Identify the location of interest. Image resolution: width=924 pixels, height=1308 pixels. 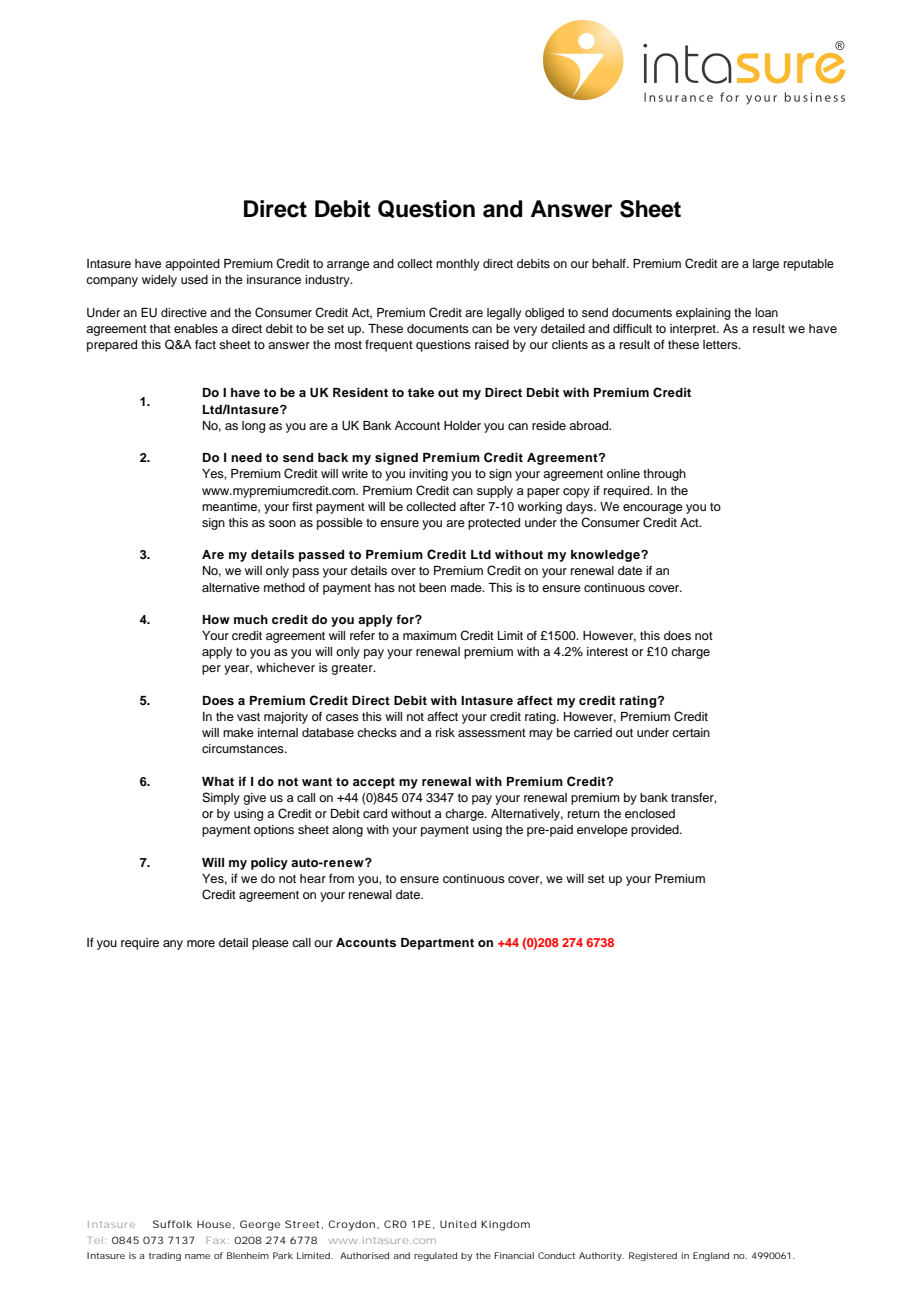
(607, 651).
